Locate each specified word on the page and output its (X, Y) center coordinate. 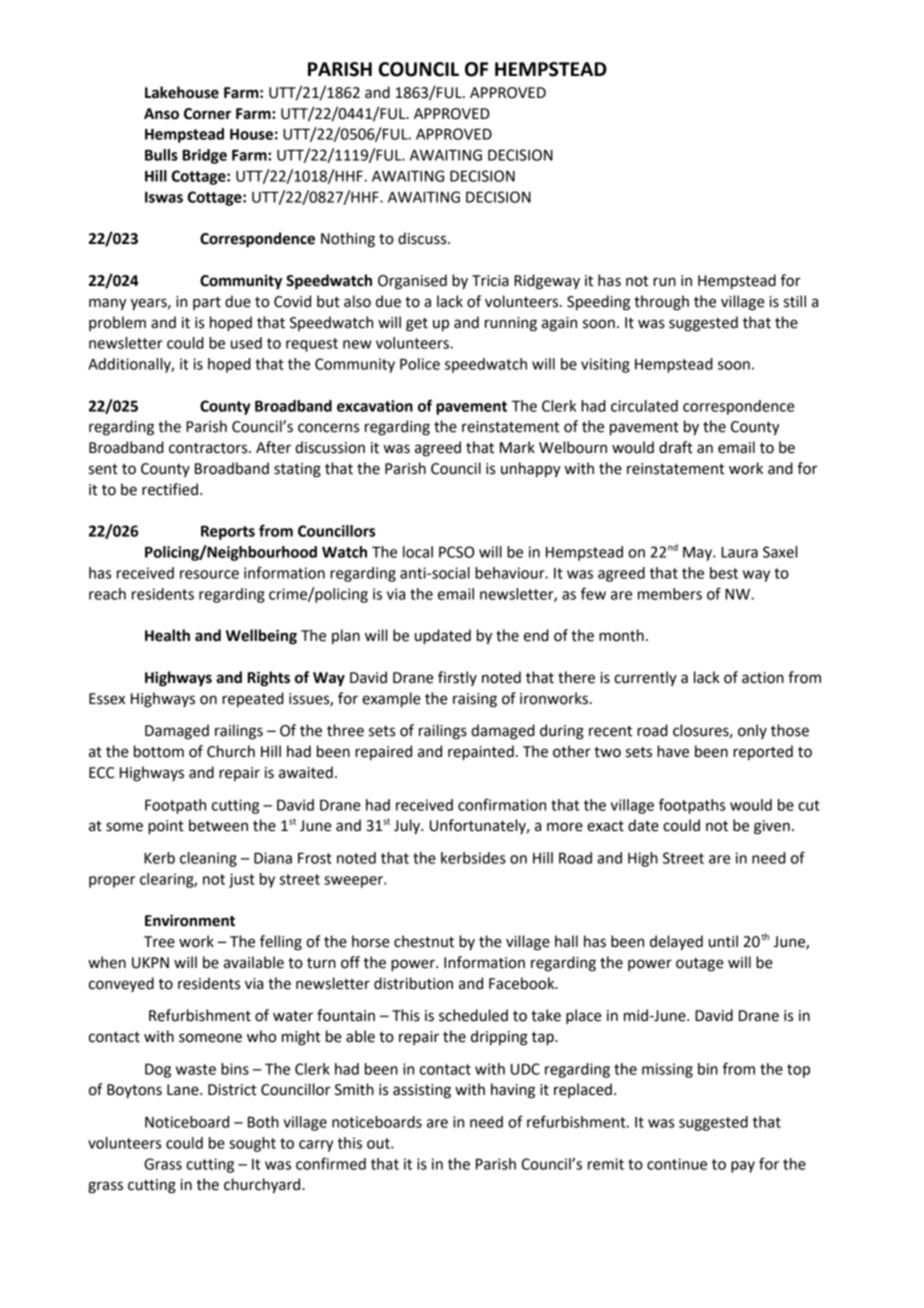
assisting (422, 1091)
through (661, 303)
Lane (184, 1090)
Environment (190, 920)
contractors (209, 448)
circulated (644, 406)
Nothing (348, 240)
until (723, 941)
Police (420, 364)
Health (167, 635)
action (763, 678)
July (408, 827)
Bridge (205, 156)
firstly (457, 678)
